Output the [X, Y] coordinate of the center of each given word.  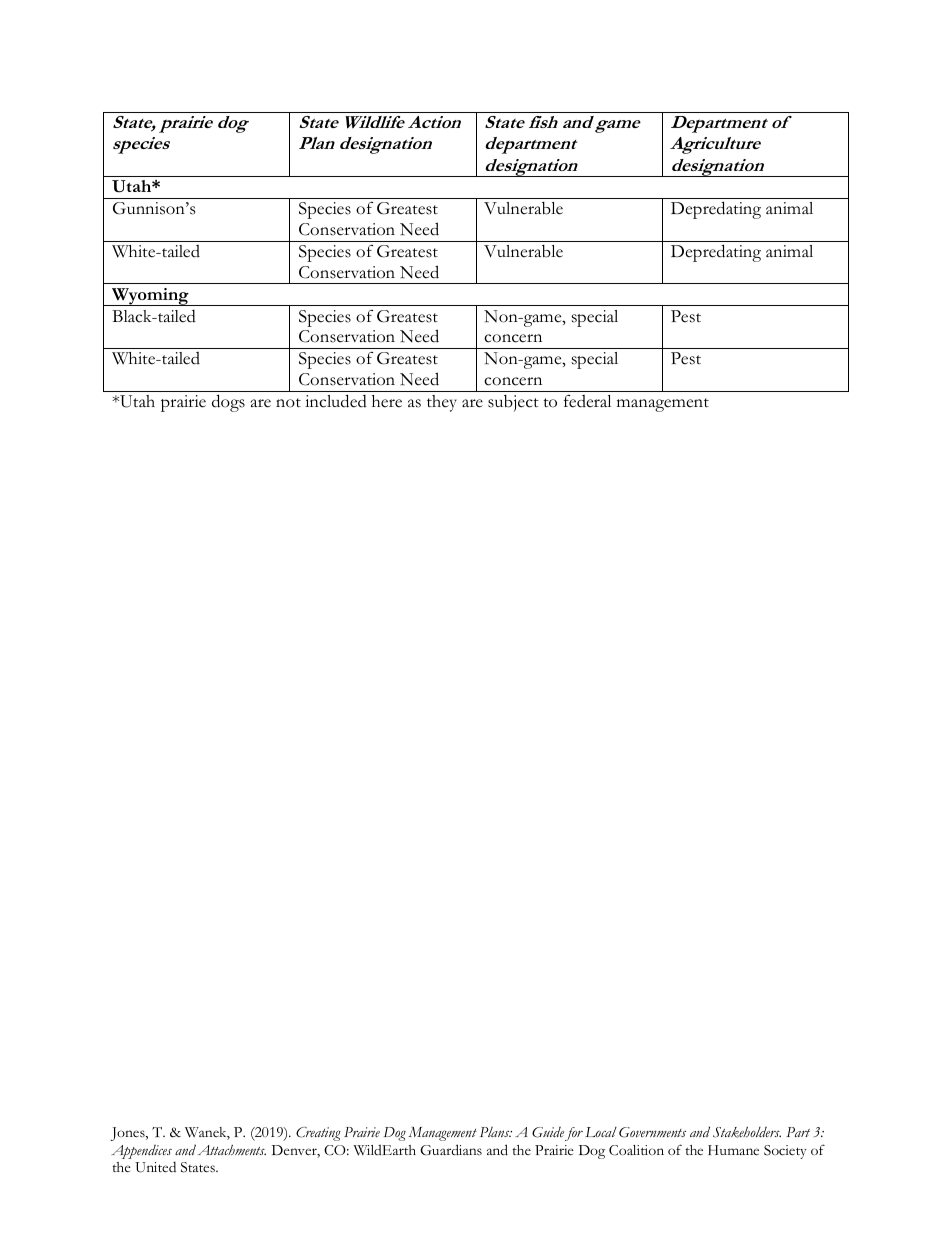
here [387, 401]
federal [587, 401]
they [442, 403]
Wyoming [150, 297]
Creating [318, 1134]
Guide [548, 1132]
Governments [652, 1132]
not [288, 403]
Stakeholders [747, 1132]
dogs [228, 403]
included [336, 401]
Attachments [232, 1150]
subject [513, 403]
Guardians [451, 1150]
